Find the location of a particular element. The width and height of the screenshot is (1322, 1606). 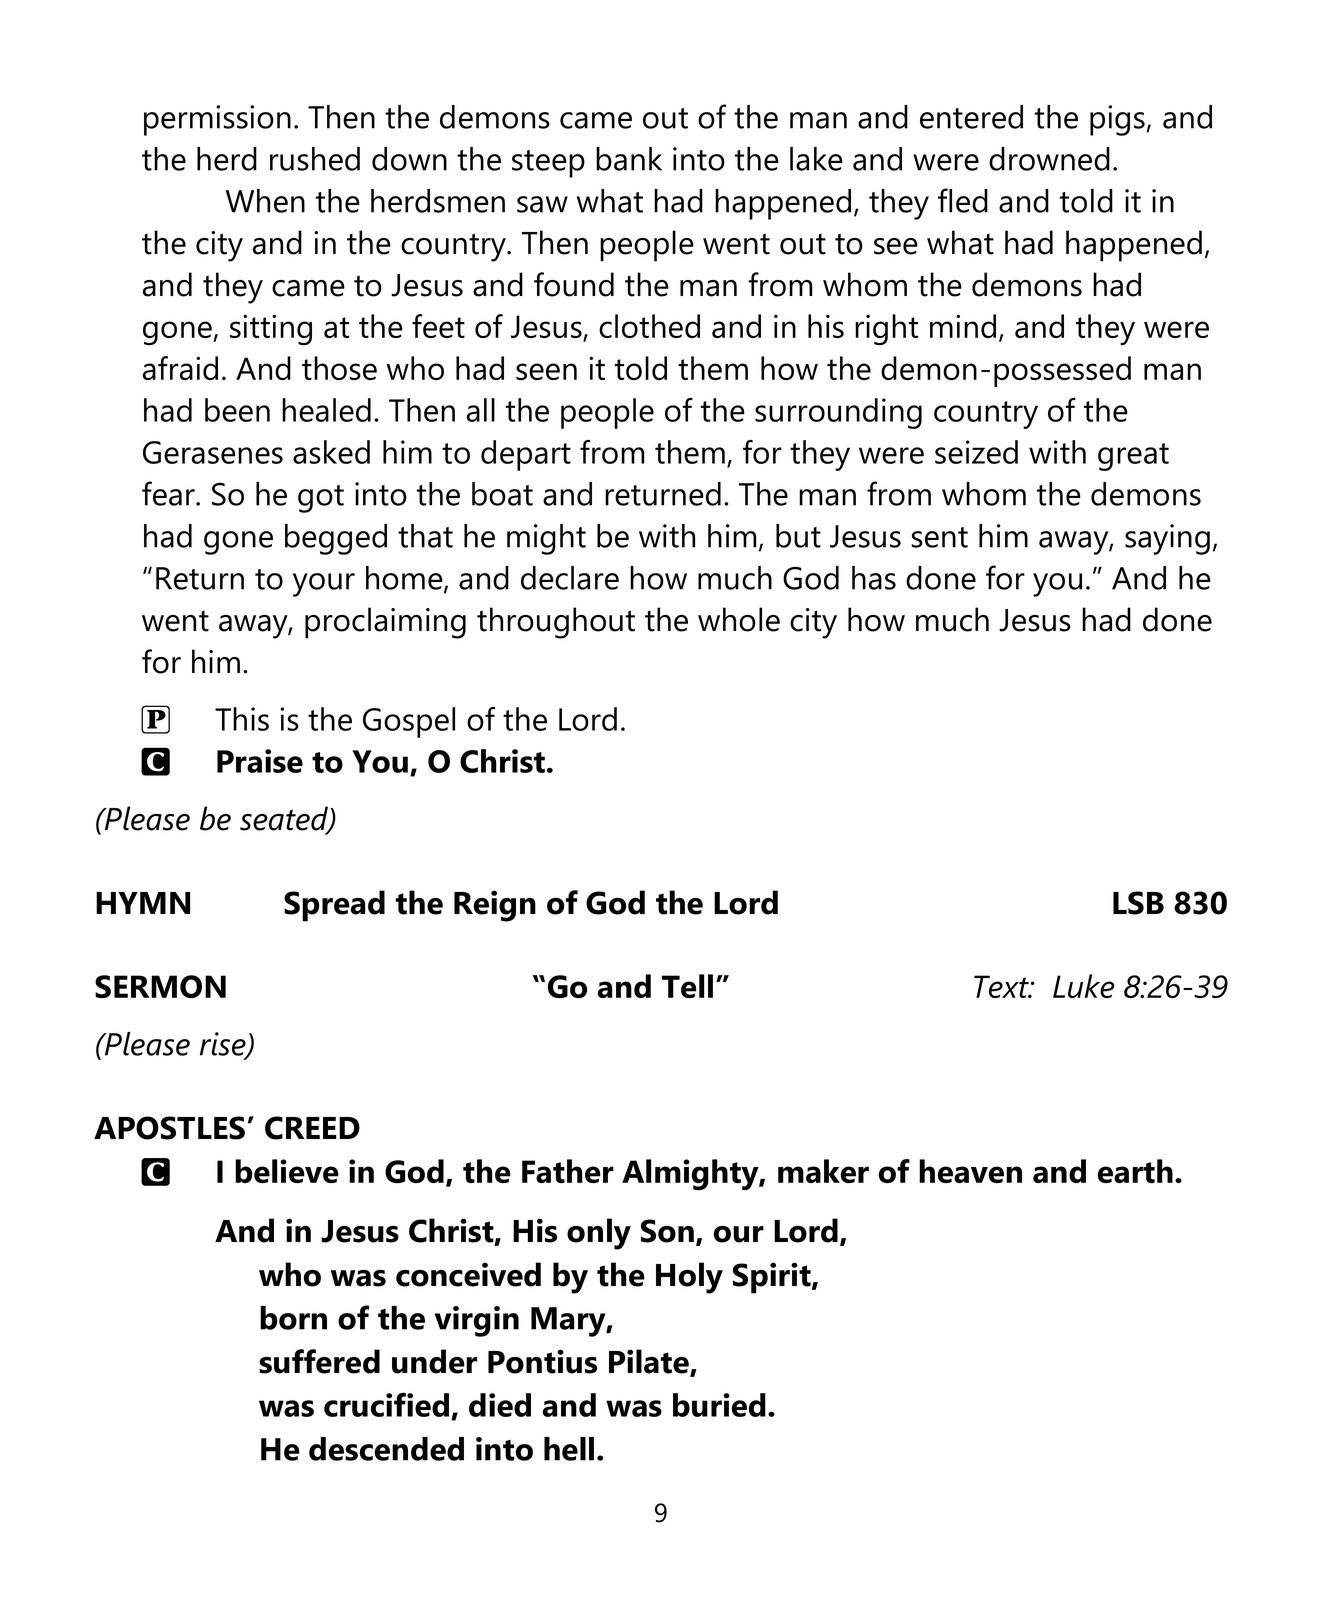

Father is located at coordinates (568, 1171).
